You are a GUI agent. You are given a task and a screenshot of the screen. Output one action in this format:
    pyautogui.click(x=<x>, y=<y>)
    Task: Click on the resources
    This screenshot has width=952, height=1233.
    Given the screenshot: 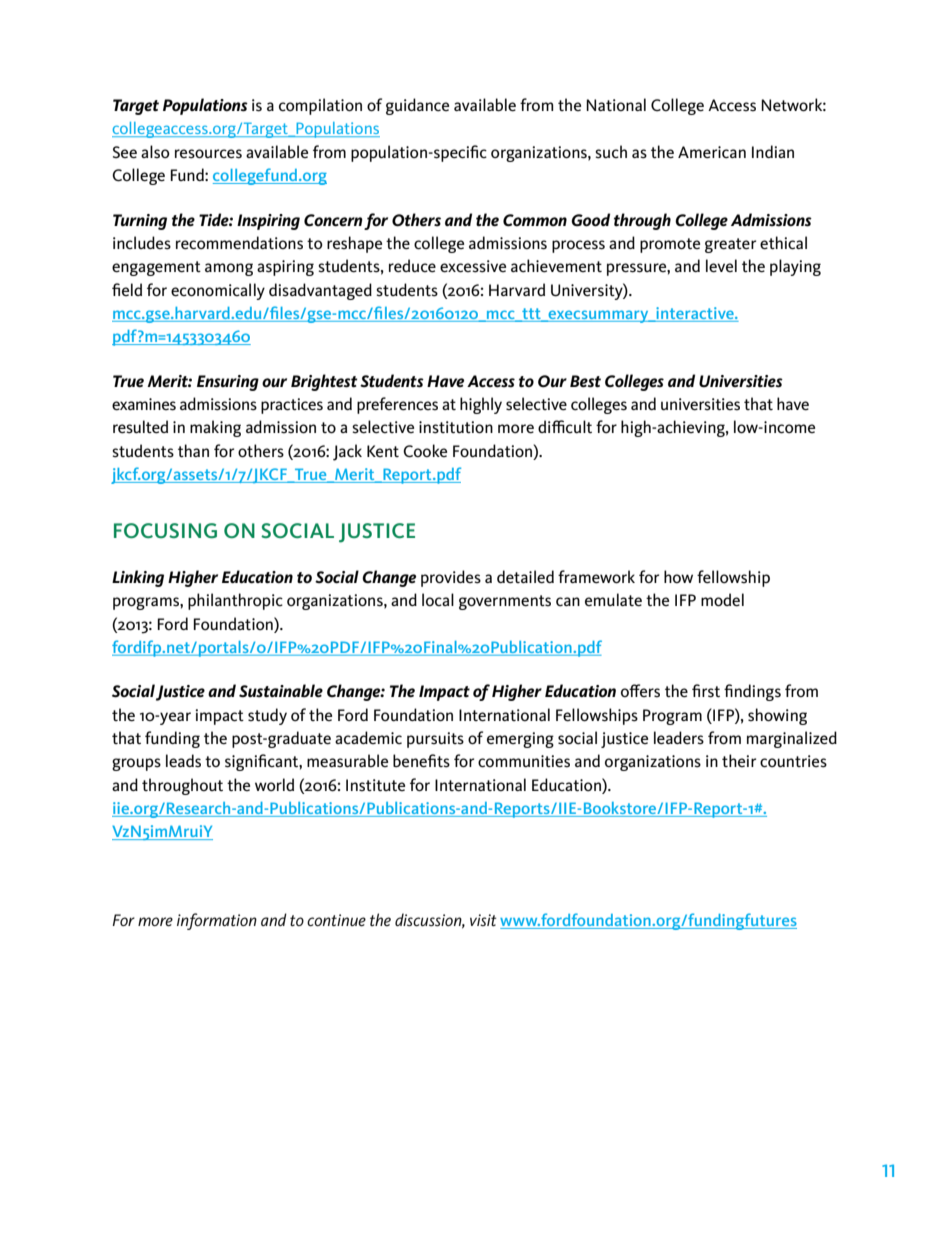 What is the action you would take?
    pyautogui.click(x=208, y=154)
